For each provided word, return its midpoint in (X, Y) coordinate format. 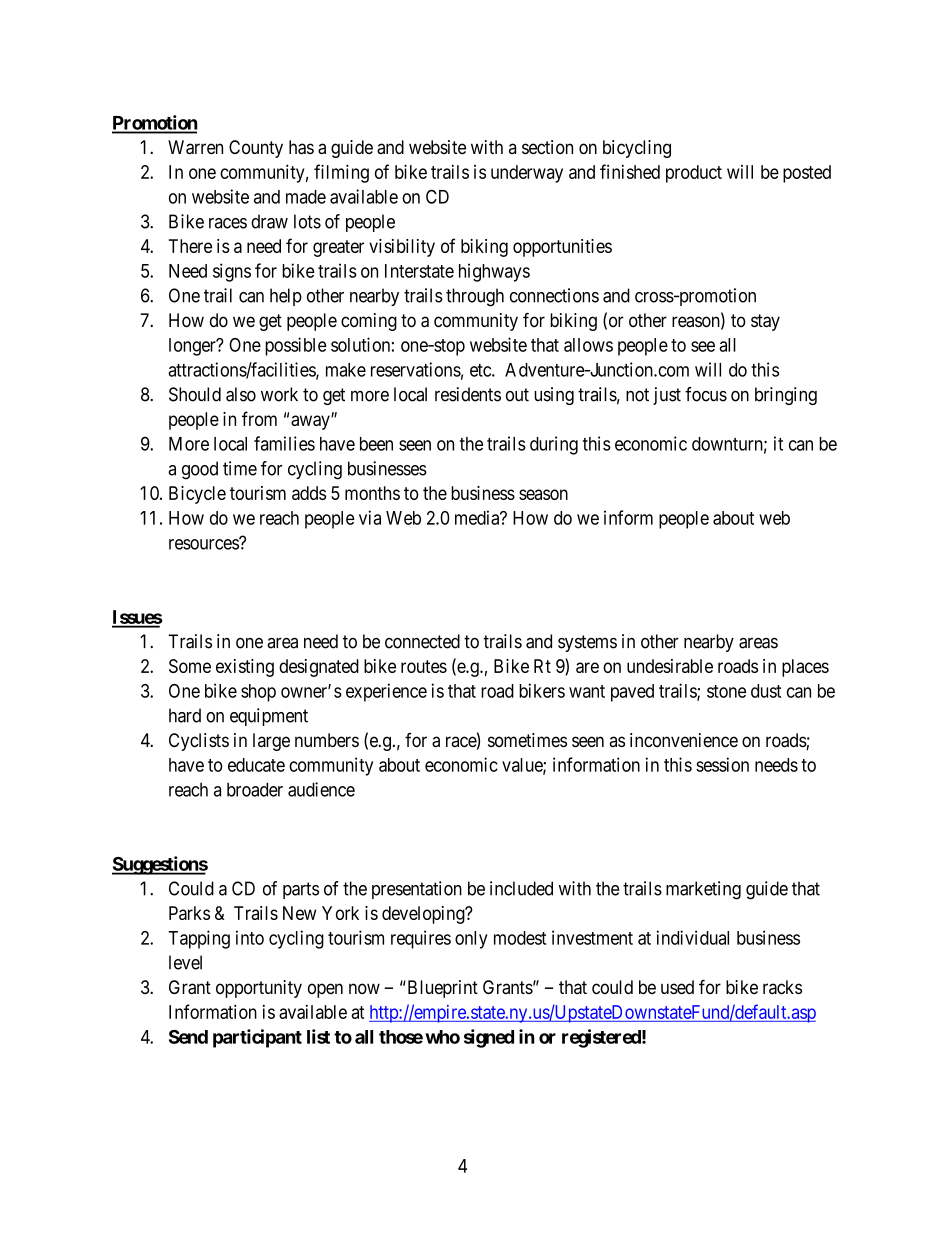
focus (706, 394)
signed (489, 1038)
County (256, 149)
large (271, 742)
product (694, 174)
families (284, 443)
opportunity (259, 989)
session (722, 764)
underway (527, 174)
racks (782, 987)
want (587, 691)
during (554, 445)
